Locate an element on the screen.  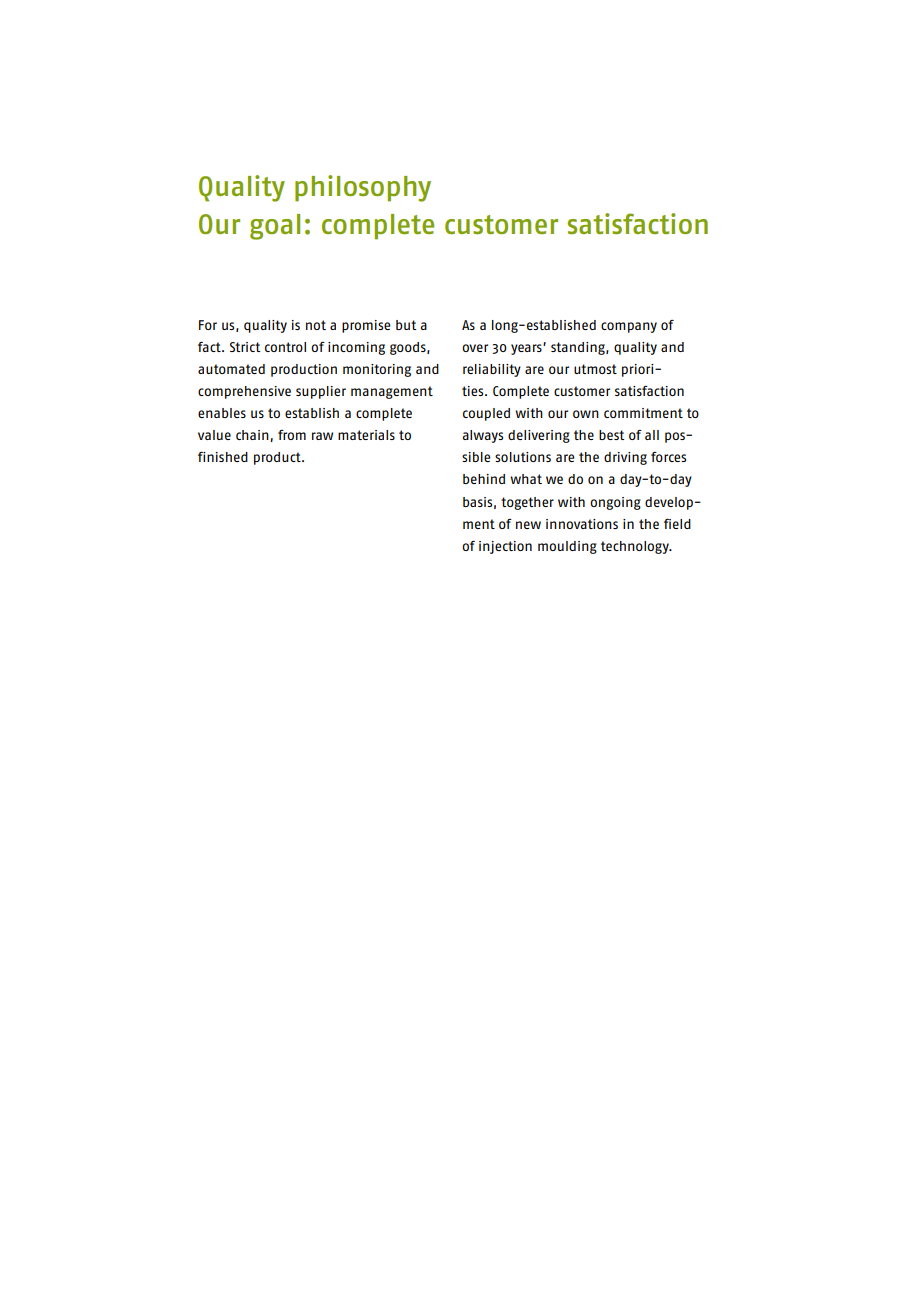
finished is located at coordinates (223, 457).
